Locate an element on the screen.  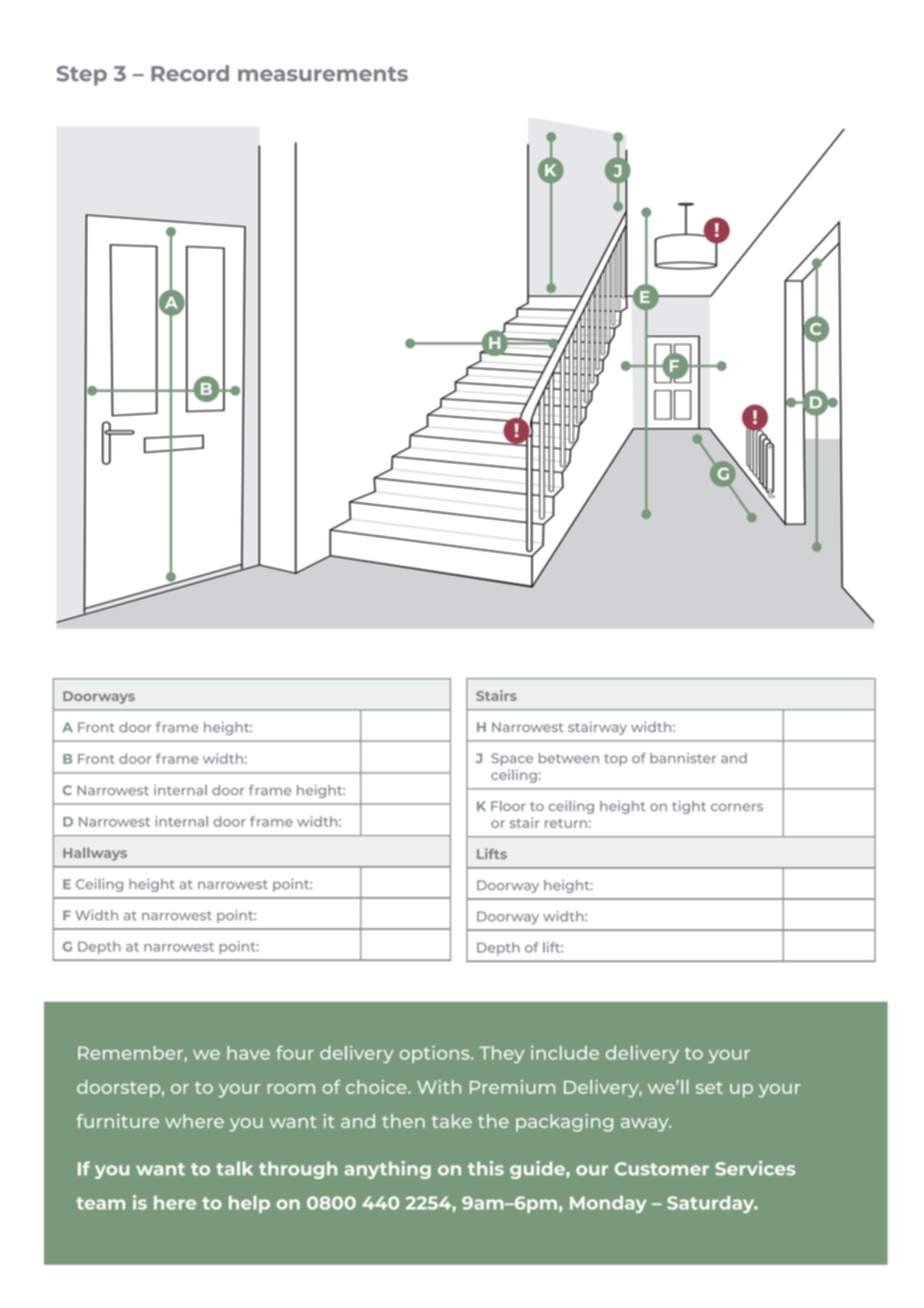
Record is located at coordinates (190, 73).
